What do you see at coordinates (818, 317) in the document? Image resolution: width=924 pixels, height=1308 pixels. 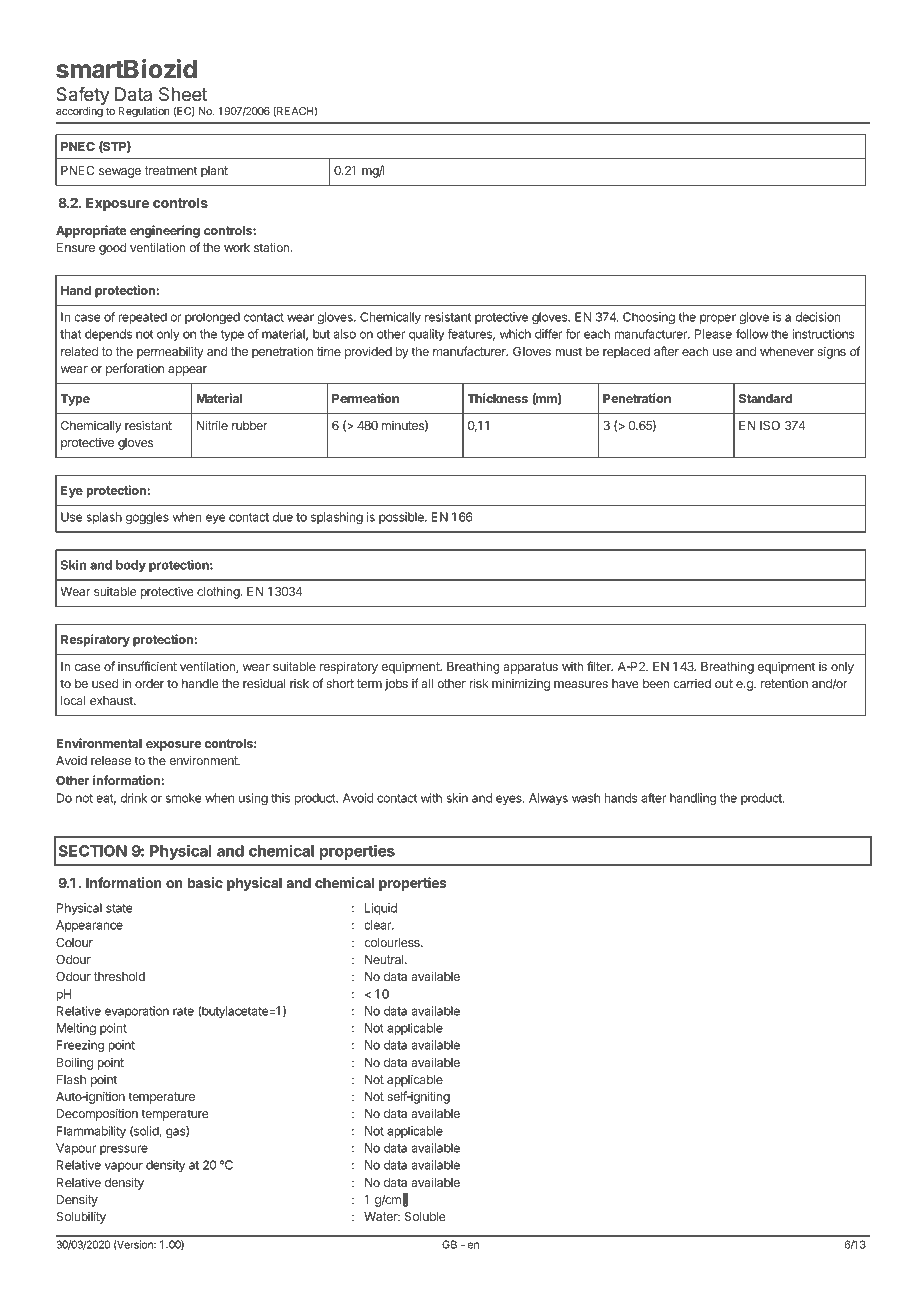 I see `decision` at bounding box center [818, 317].
